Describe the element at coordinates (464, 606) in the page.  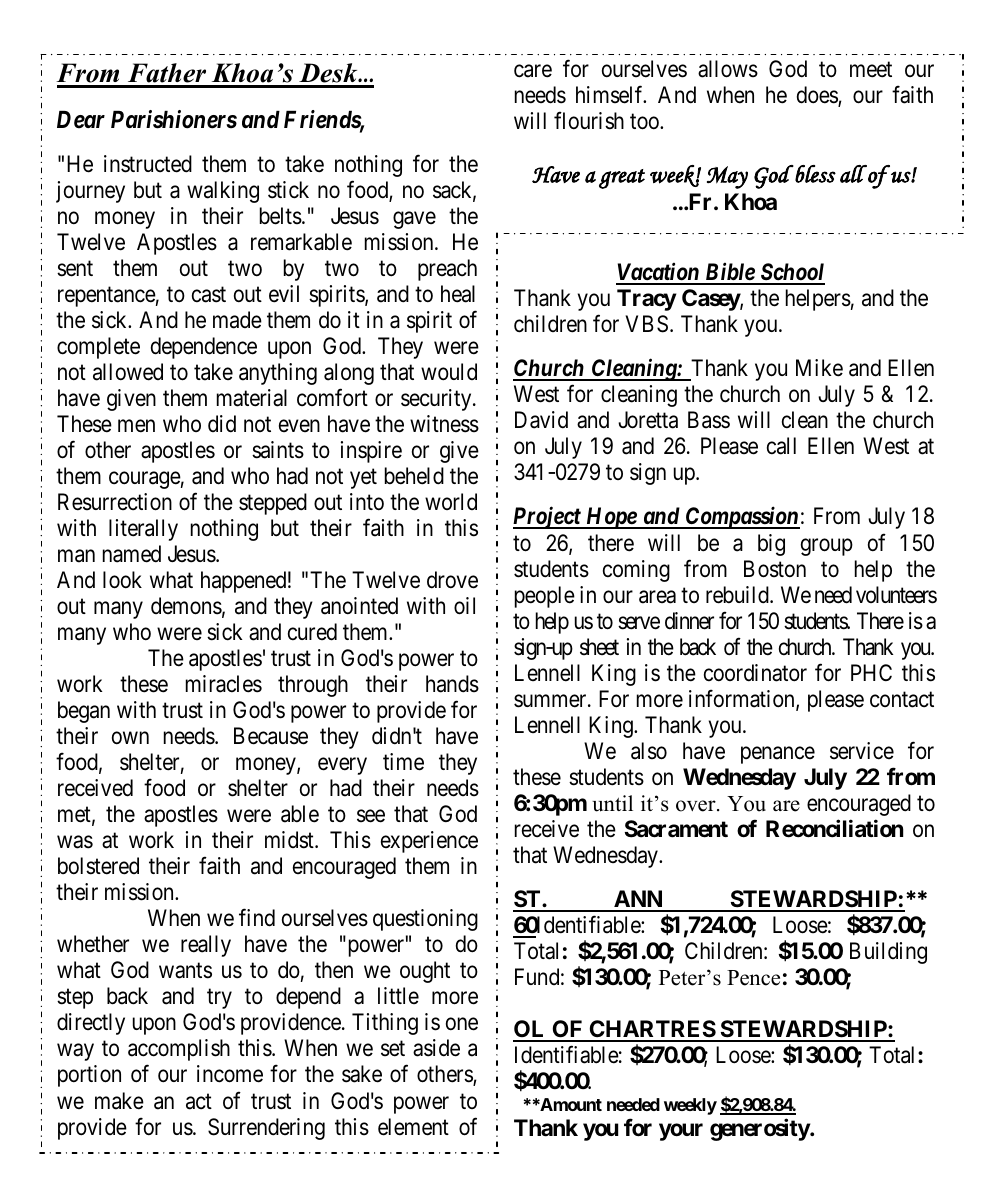
I see `oil` at that location.
